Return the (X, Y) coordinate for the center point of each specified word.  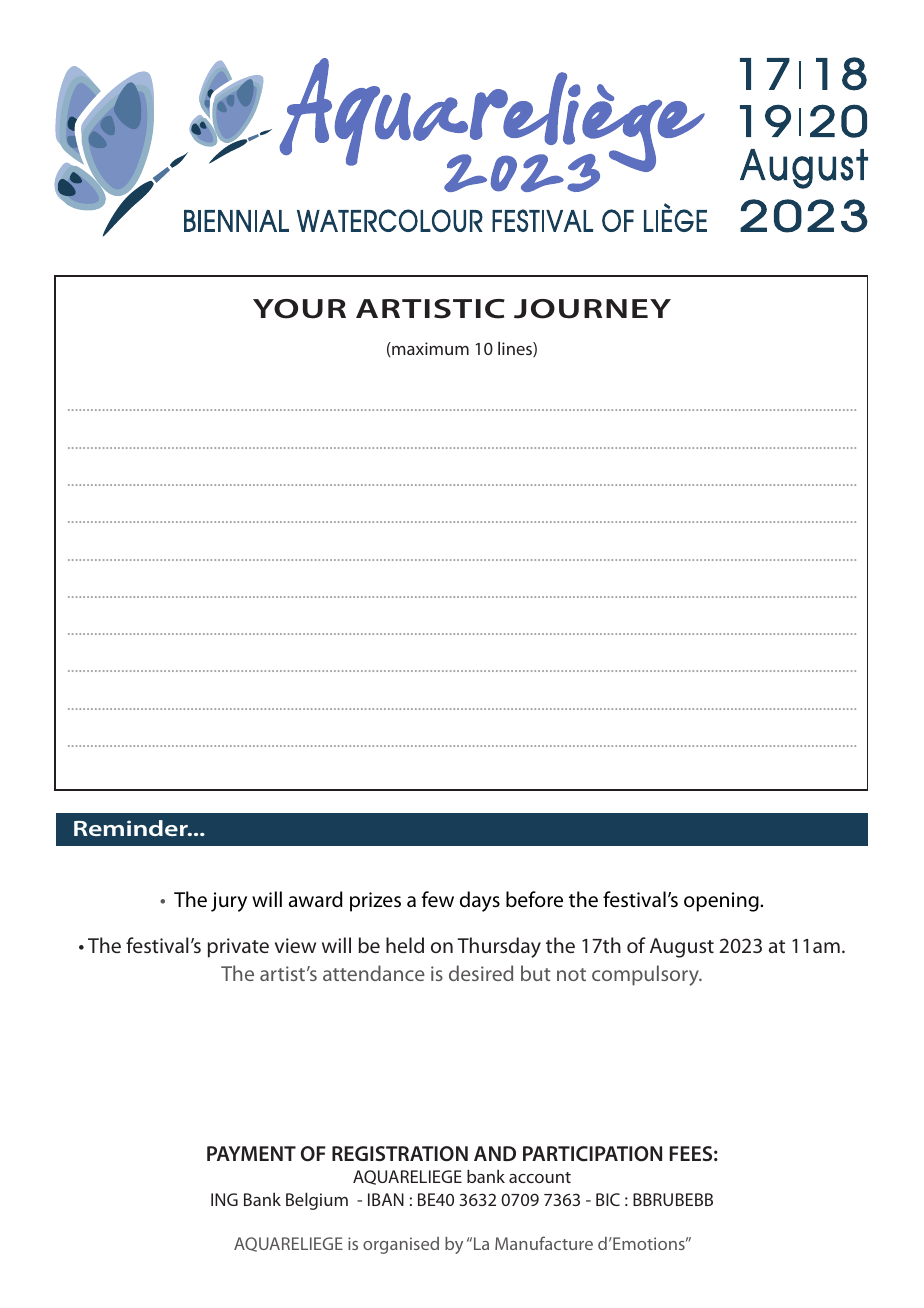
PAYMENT (251, 1153)
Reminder (132, 828)
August (682, 948)
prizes (375, 902)
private (238, 948)
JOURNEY (592, 309)
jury (229, 902)
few (438, 899)
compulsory (646, 975)
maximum (429, 348)
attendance (374, 973)
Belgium (317, 1201)
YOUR (299, 309)
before (534, 899)
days (480, 901)
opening (722, 902)
